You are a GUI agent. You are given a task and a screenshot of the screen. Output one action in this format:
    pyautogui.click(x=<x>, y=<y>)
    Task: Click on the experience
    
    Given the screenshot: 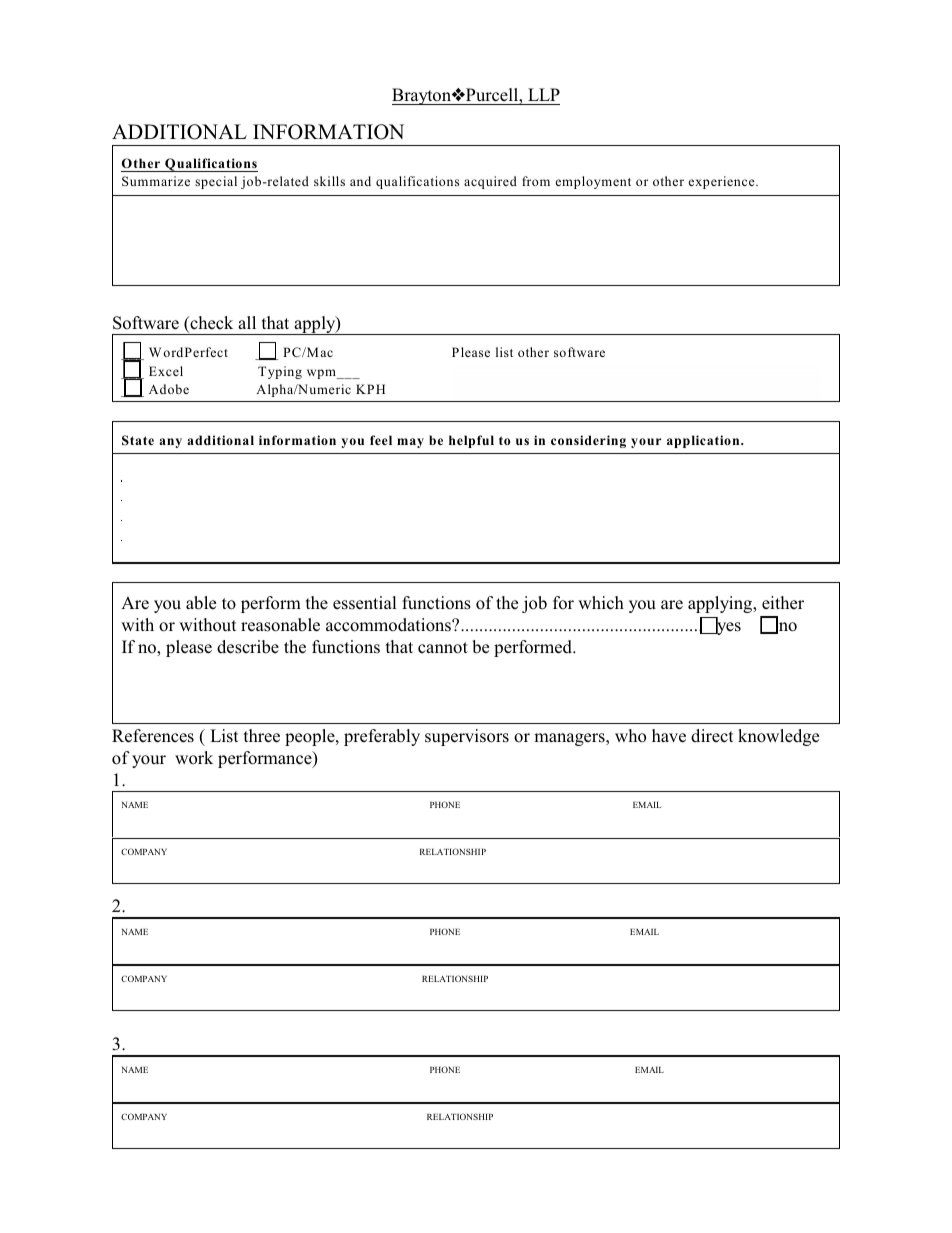 What is the action you would take?
    pyautogui.click(x=723, y=182)
